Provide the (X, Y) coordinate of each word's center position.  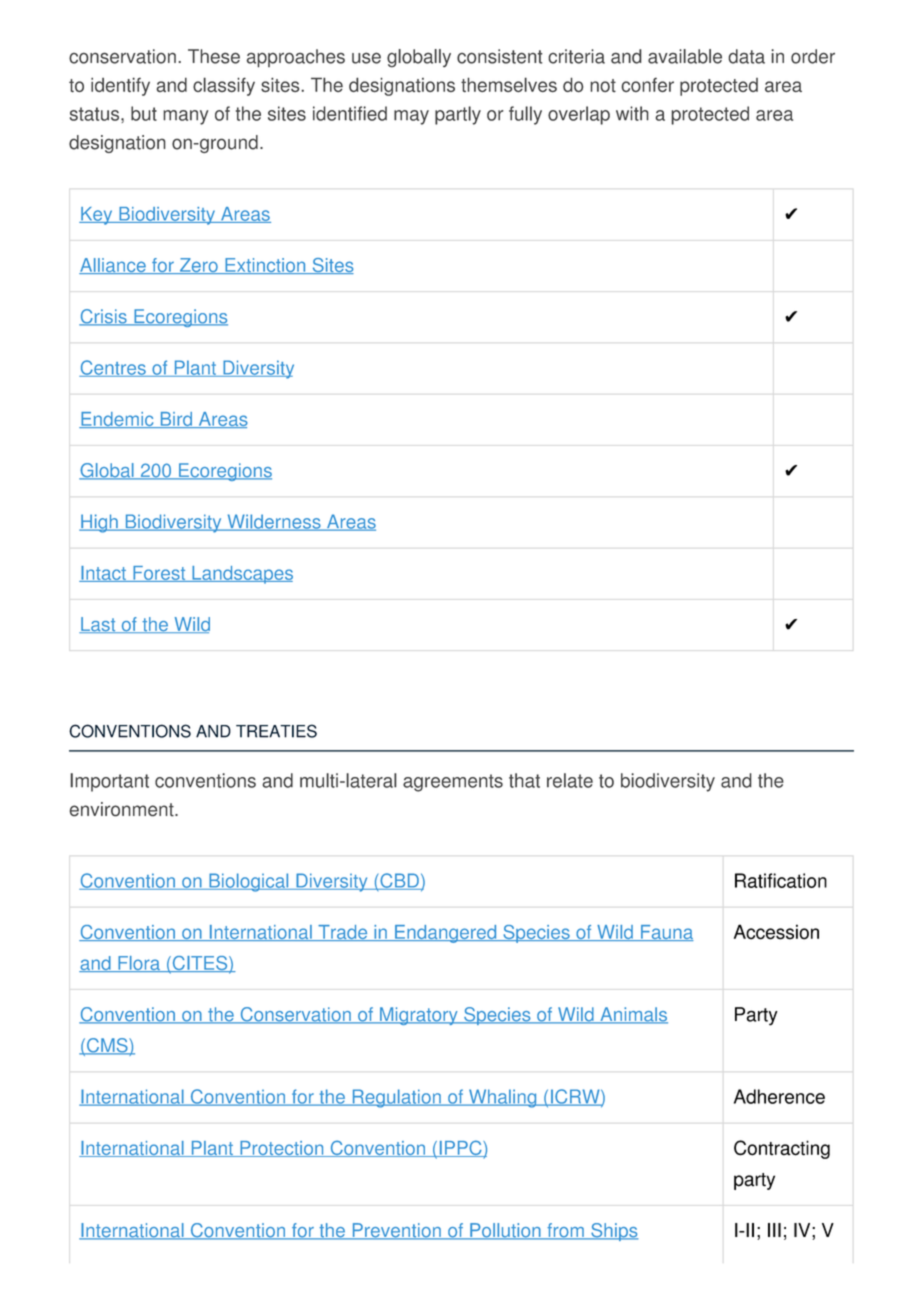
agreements (453, 783)
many (185, 117)
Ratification (781, 880)
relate (570, 780)
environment (122, 809)
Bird (176, 420)
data (747, 56)
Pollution (505, 1231)
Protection (282, 1149)
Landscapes (241, 575)
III (774, 1230)
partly (458, 115)
